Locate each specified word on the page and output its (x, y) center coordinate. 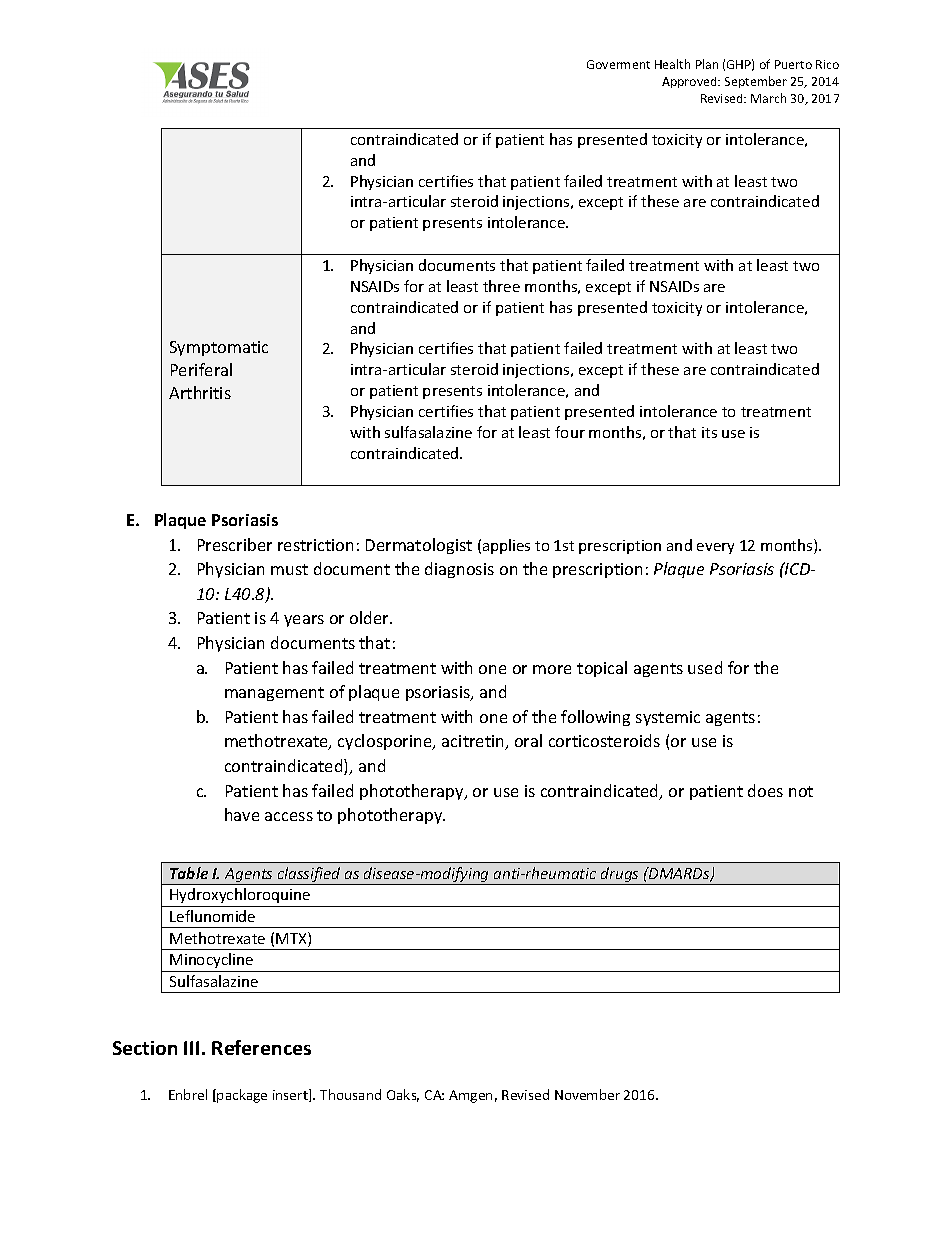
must (289, 569)
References (261, 1047)
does (765, 790)
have (242, 814)
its (709, 432)
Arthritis (200, 392)
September (756, 82)
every (715, 548)
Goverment (618, 64)
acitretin (474, 742)
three (501, 286)
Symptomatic (219, 348)
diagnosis (459, 570)
